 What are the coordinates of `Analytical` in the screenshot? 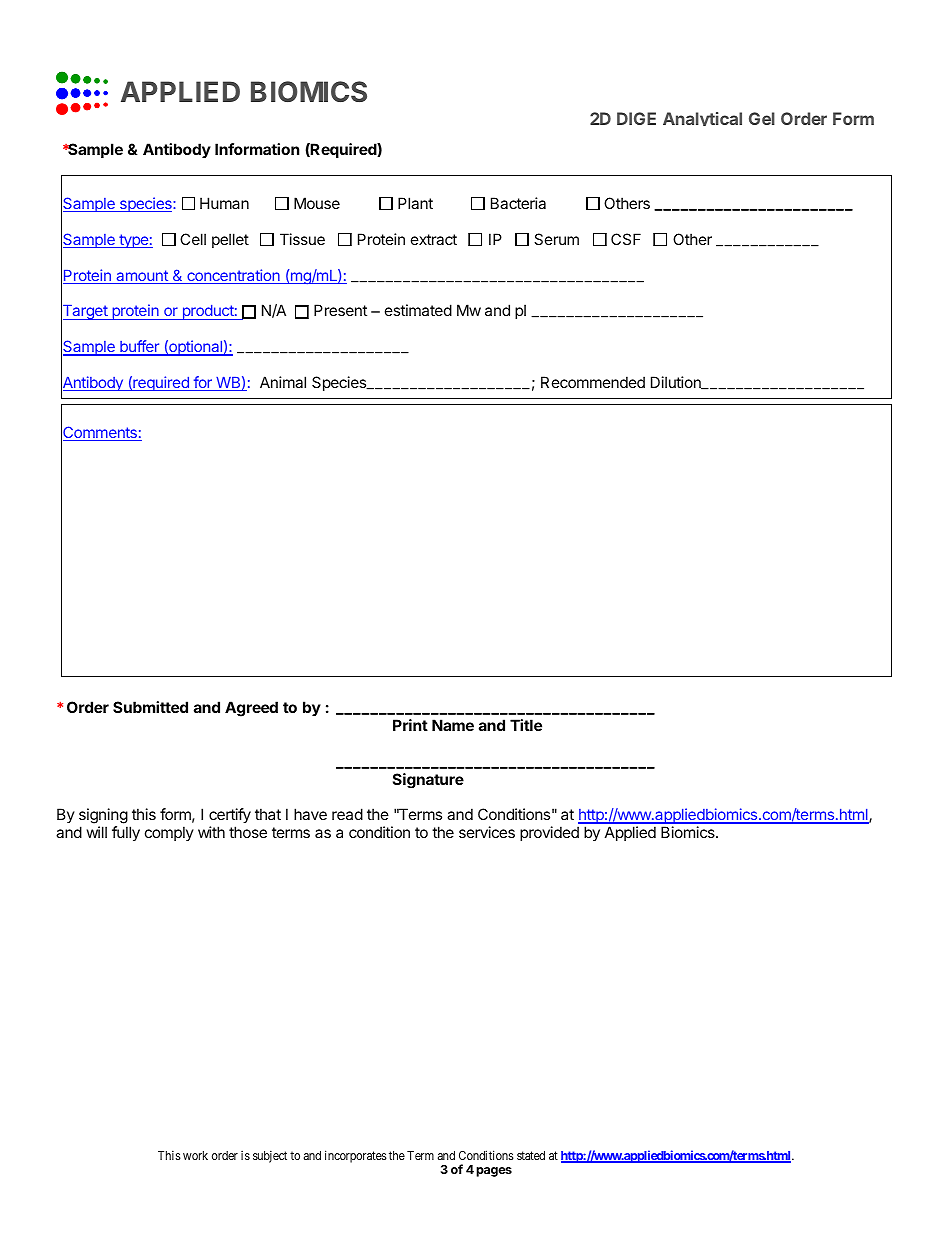 It's located at (702, 119).
